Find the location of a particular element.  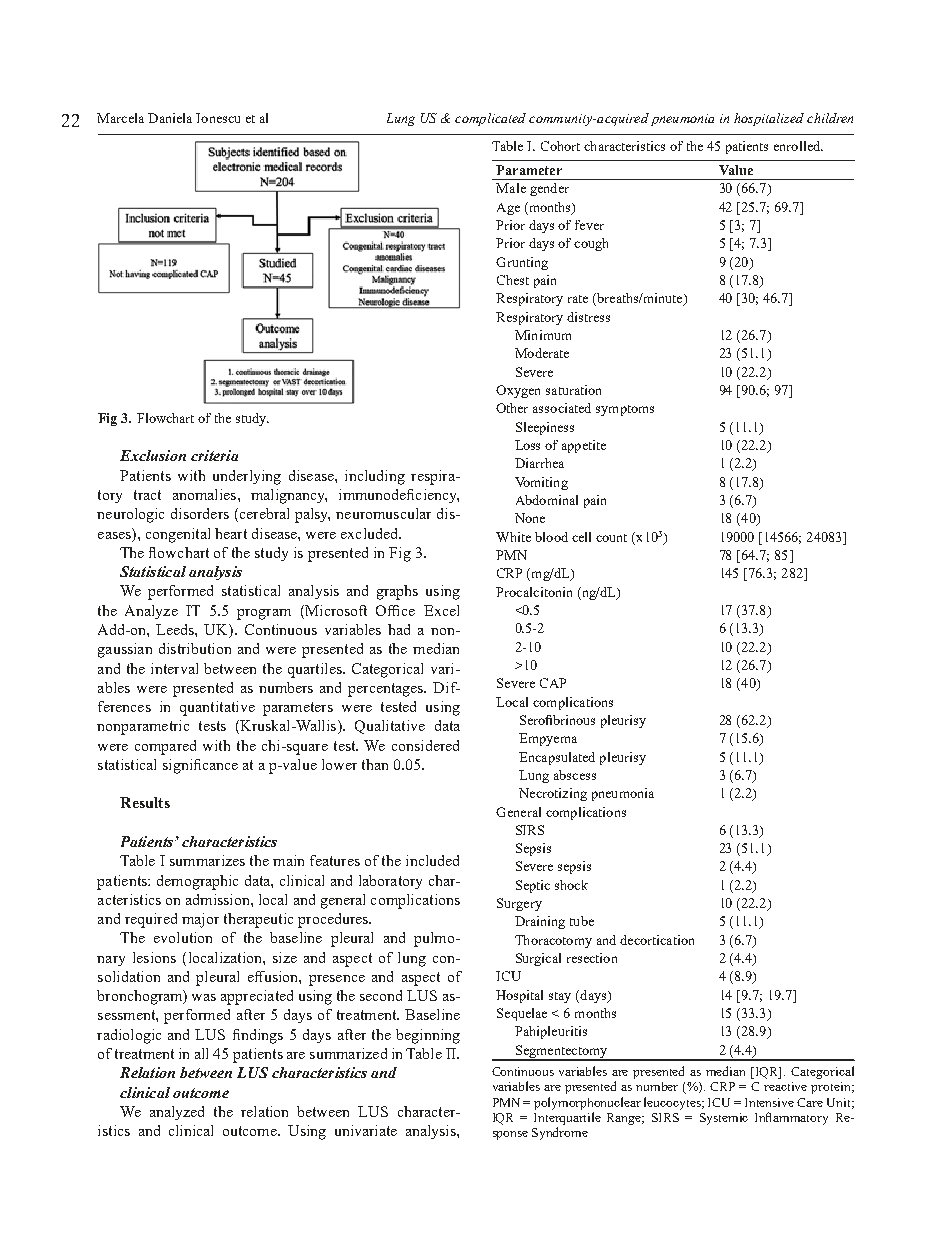

count is located at coordinates (611, 538).
